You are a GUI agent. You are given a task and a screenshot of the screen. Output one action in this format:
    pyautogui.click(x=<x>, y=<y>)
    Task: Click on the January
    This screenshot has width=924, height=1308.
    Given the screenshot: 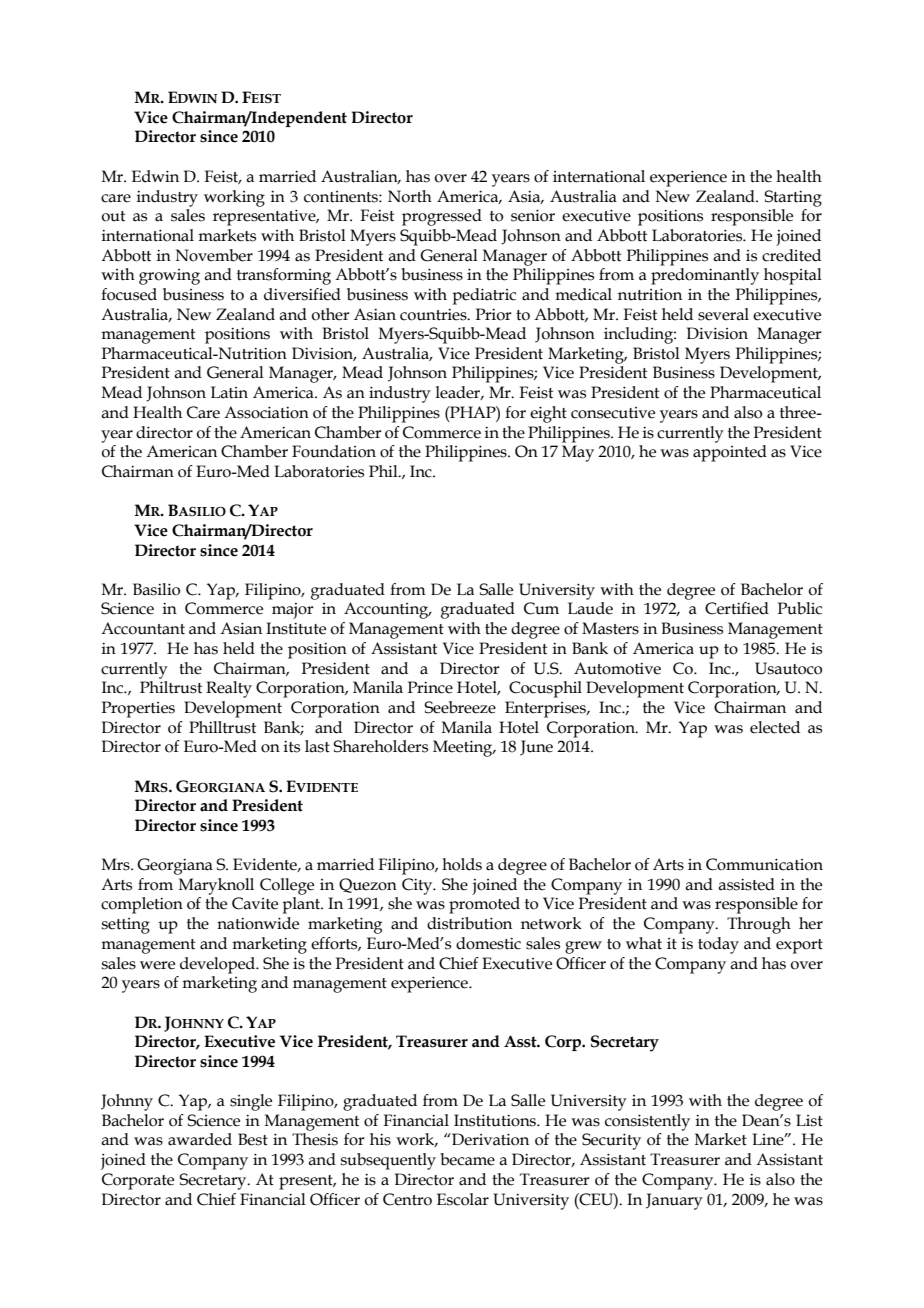 What is the action you would take?
    pyautogui.click(x=674, y=1201)
